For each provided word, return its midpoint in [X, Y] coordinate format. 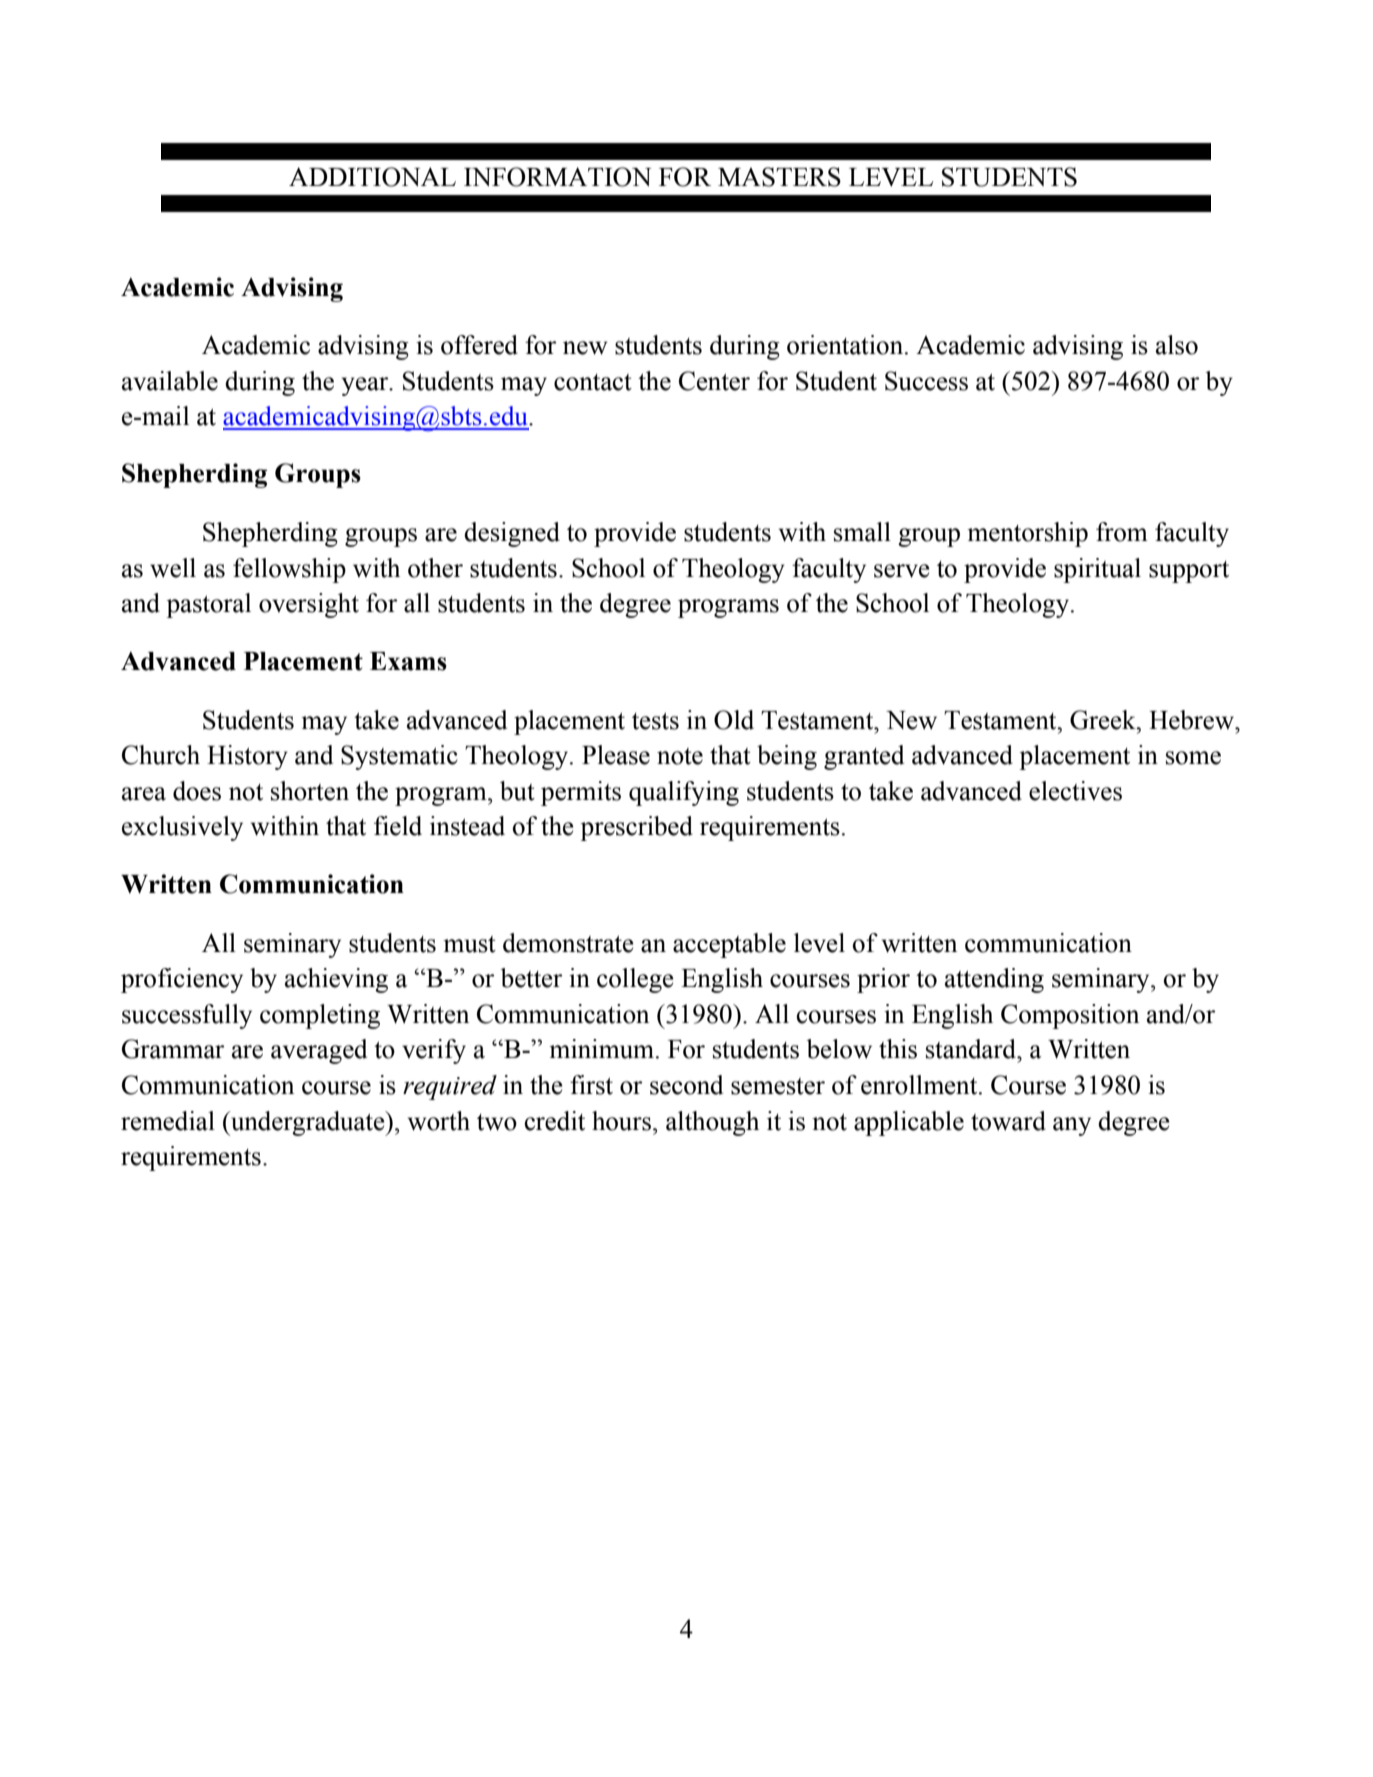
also [1177, 345]
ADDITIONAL [372, 177]
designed [512, 534]
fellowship [289, 570]
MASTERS [779, 177]
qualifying [684, 793]
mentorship [1027, 534]
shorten [310, 791]
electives [1075, 791]
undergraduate [308, 1123]
